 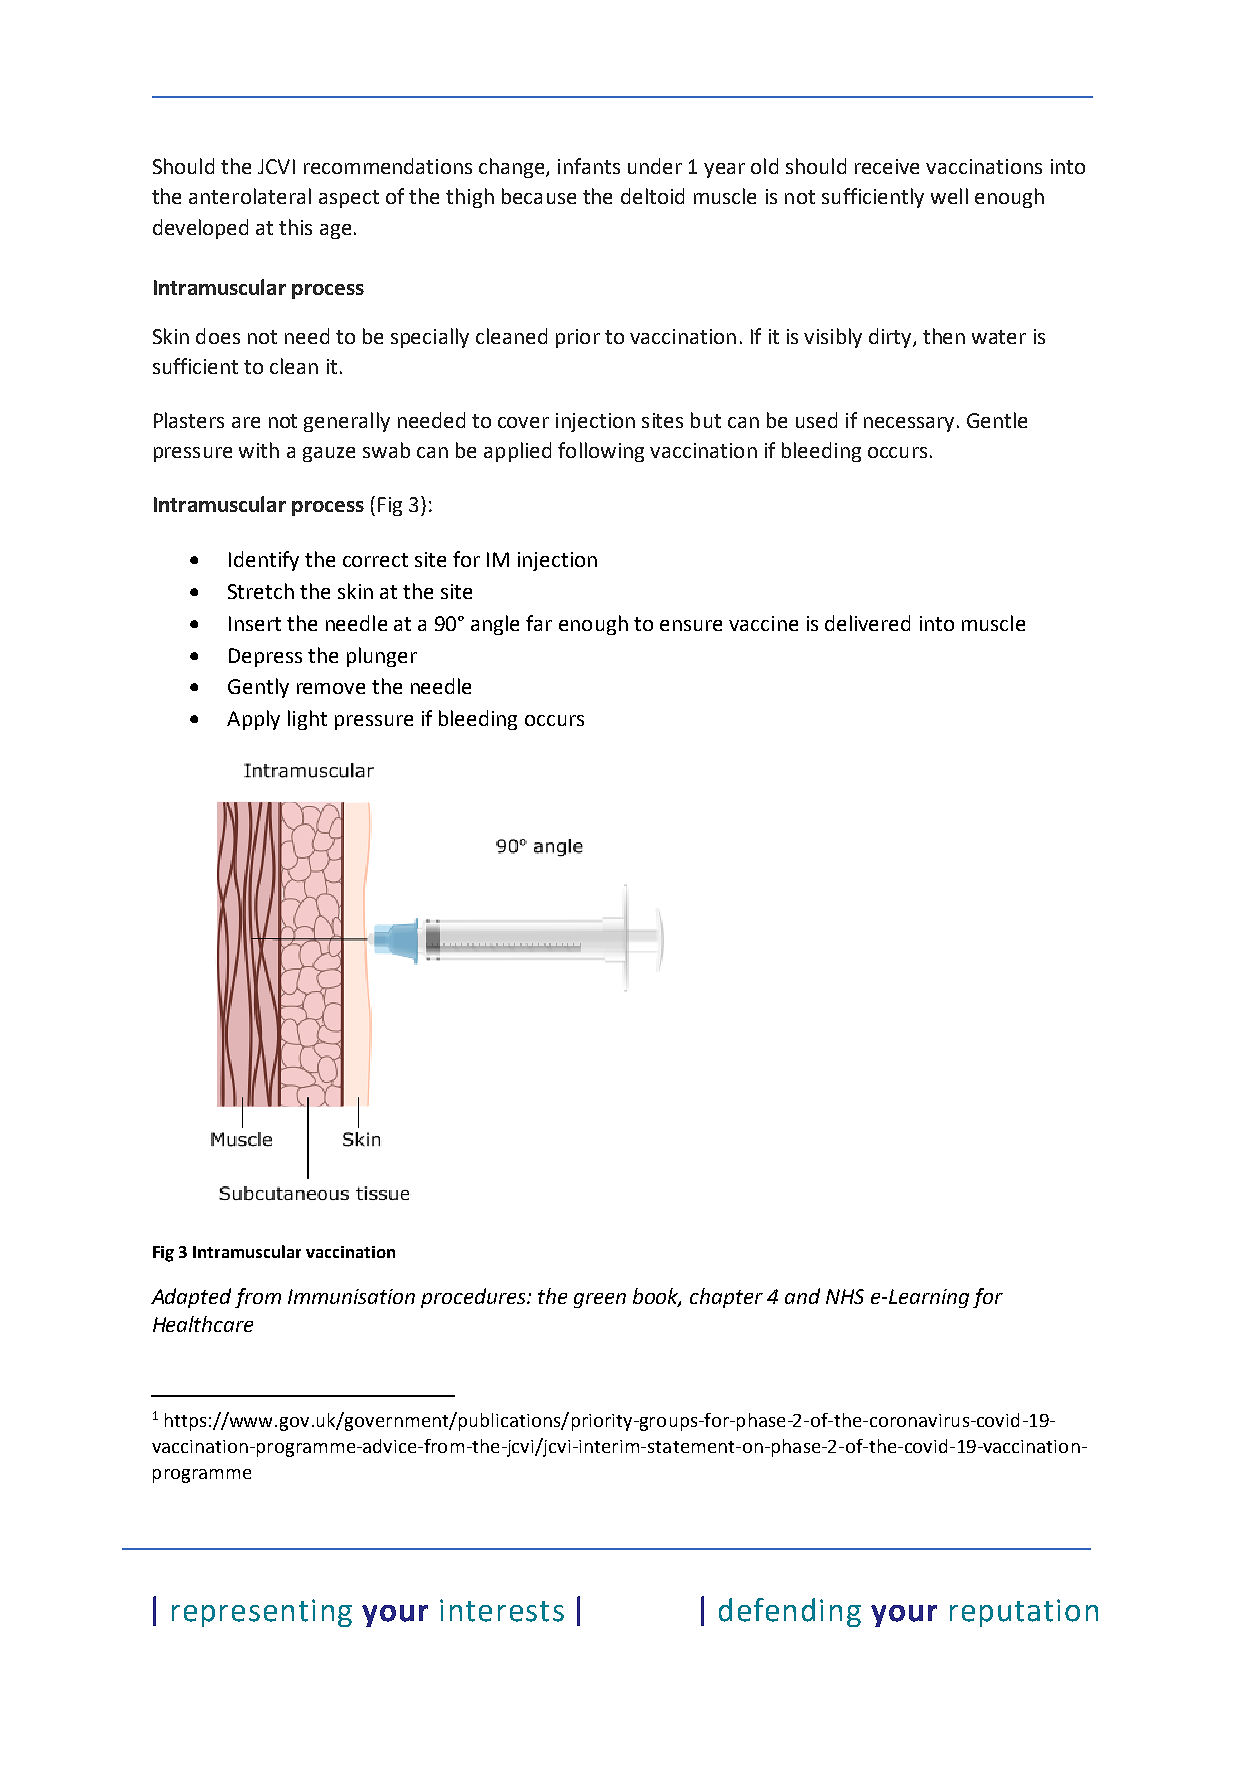 I want to click on light, so click(x=307, y=720).
